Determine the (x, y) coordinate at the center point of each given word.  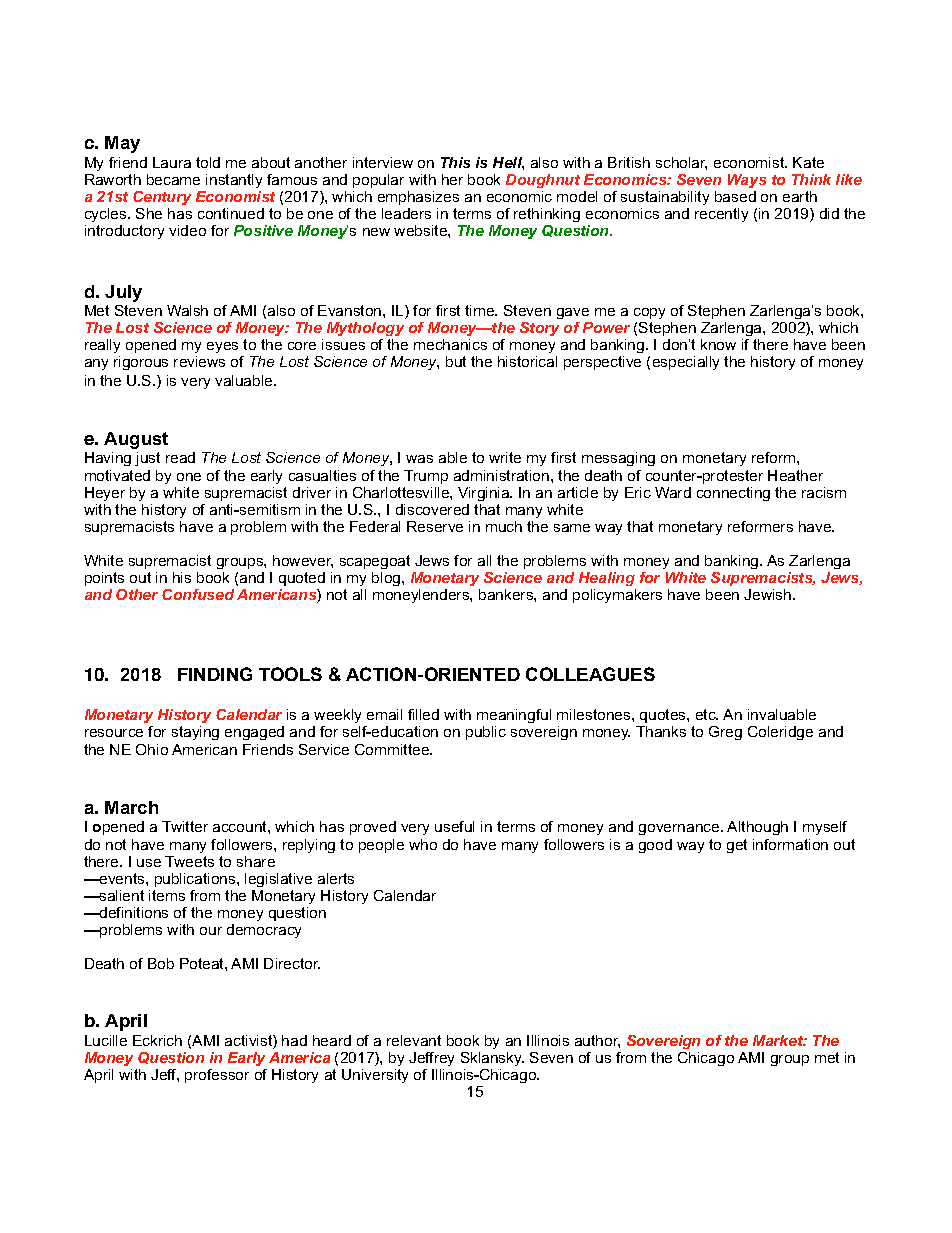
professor (217, 1076)
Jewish (769, 594)
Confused (198, 594)
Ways (747, 181)
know (718, 344)
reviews (199, 361)
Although (757, 828)
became (173, 179)
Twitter (185, 826)
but (456, 361)
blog (387, 579)
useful (454, 826)
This (455, 162)
